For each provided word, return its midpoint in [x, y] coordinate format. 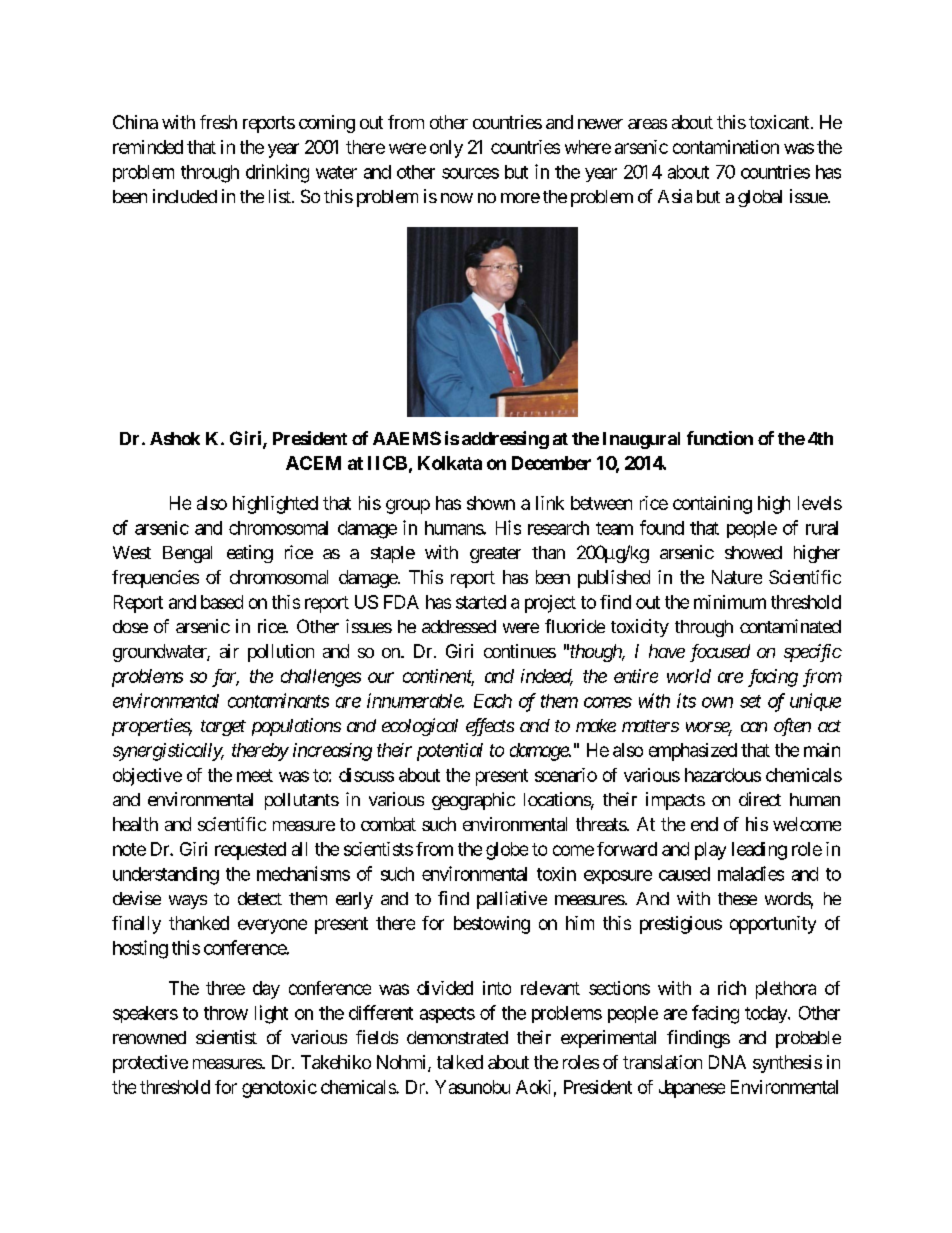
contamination [726, 147]
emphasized [693, 752]
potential [450, 752]
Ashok [175, 438]
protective [150, 1064]
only [446, 149]
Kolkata [450, 463]
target [223, 728]
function [720, 438]
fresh [218, 122]
